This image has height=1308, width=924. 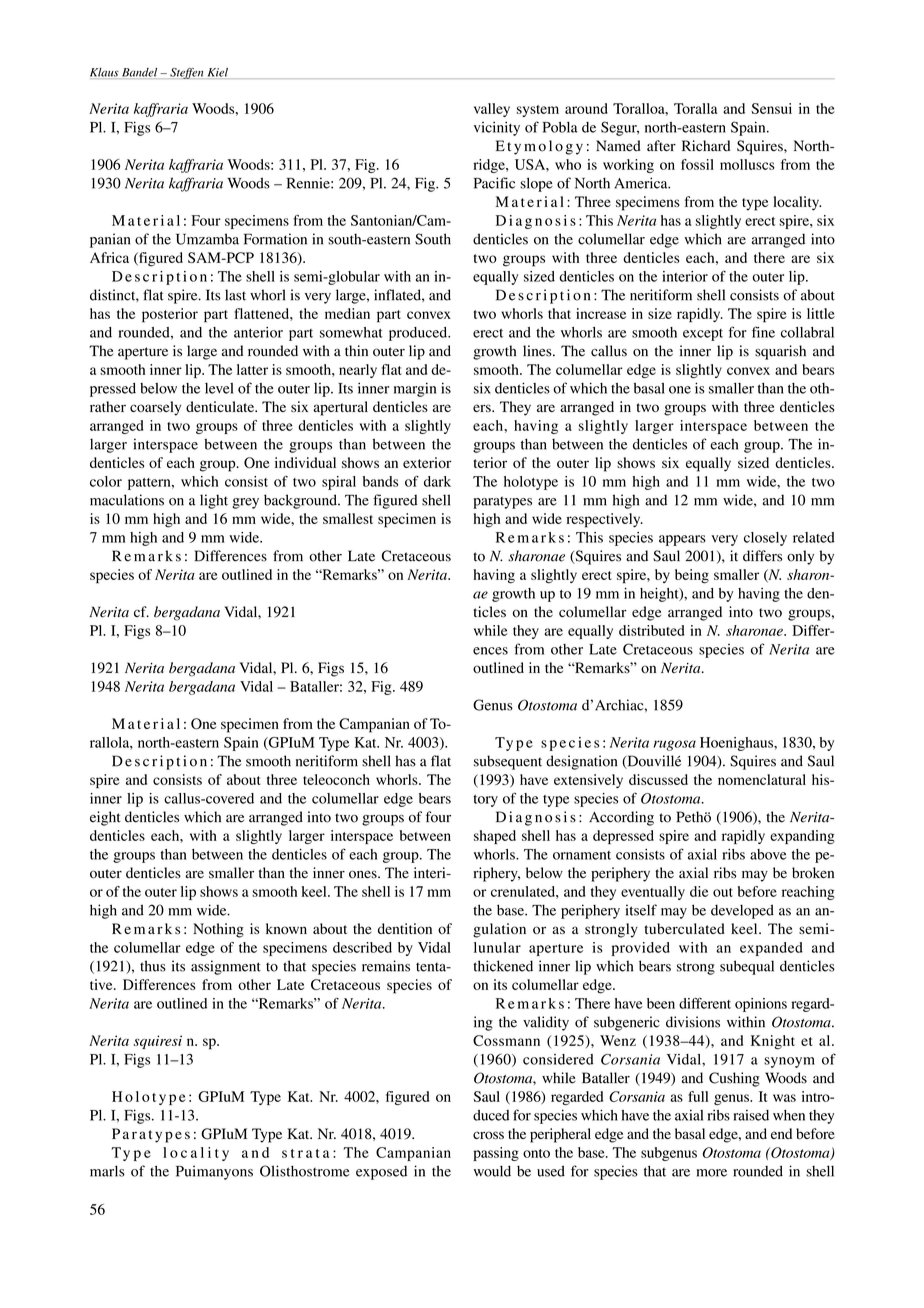 What do you see at coordinates (226, 967) in the image?
I see `assignment` at bounding box center [226, 967].
